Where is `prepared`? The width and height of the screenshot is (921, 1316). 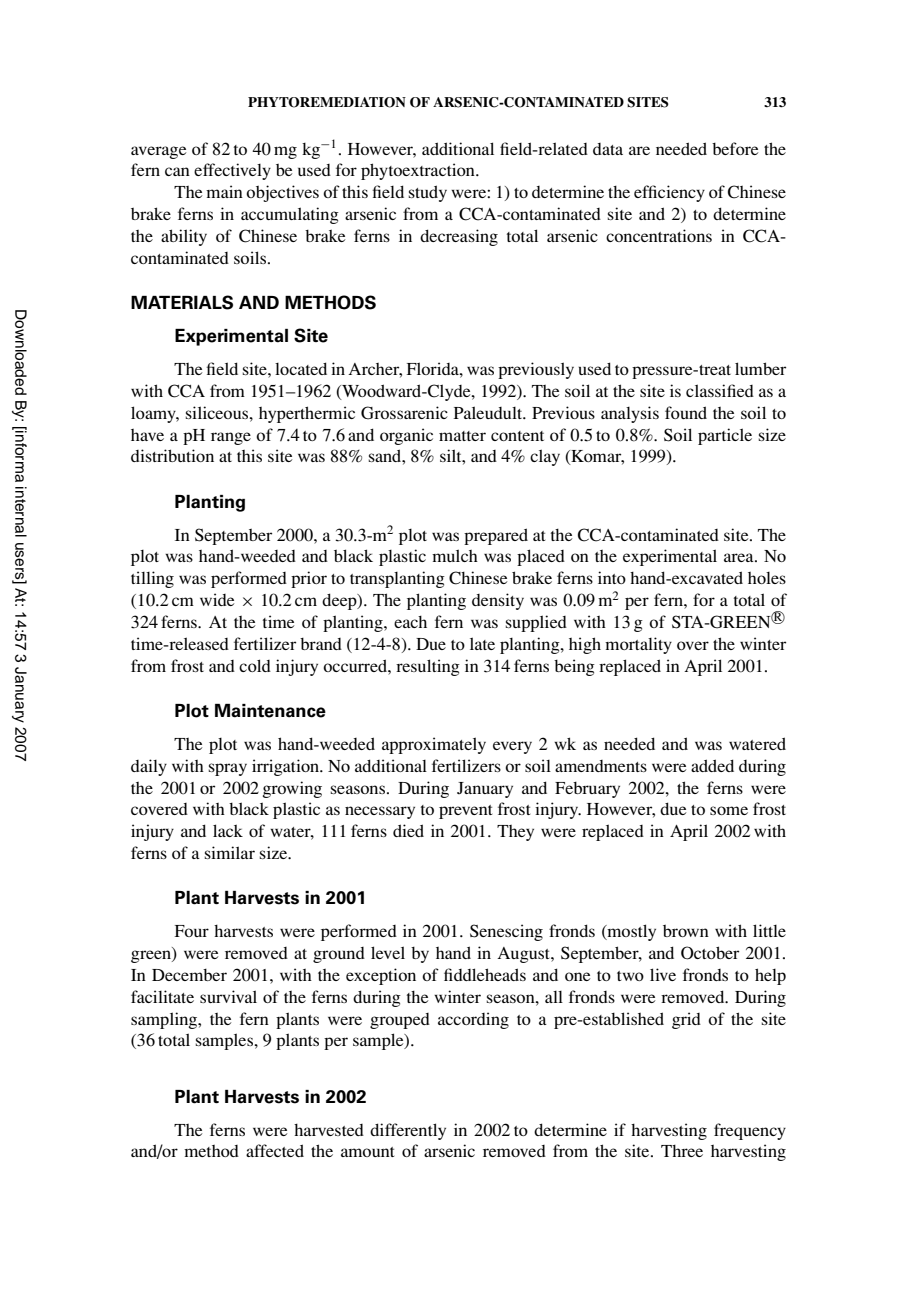 prepared is located at coordinates (496, 536).
